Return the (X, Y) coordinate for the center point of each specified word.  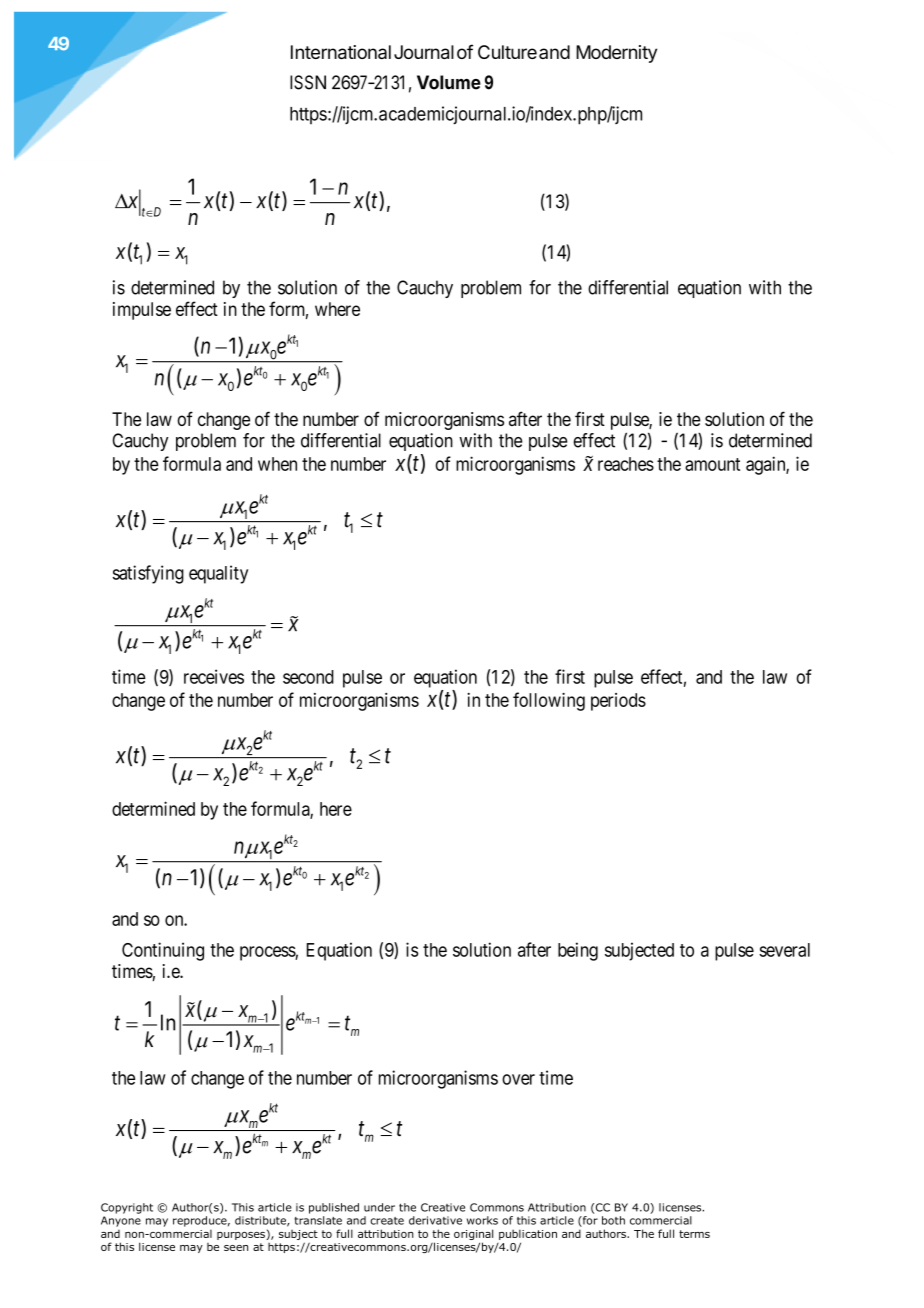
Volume (449, 82)
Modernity (616, 54)
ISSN (308, 82)
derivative (435, 1220)
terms (694, 1234)
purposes (241, 1236)
